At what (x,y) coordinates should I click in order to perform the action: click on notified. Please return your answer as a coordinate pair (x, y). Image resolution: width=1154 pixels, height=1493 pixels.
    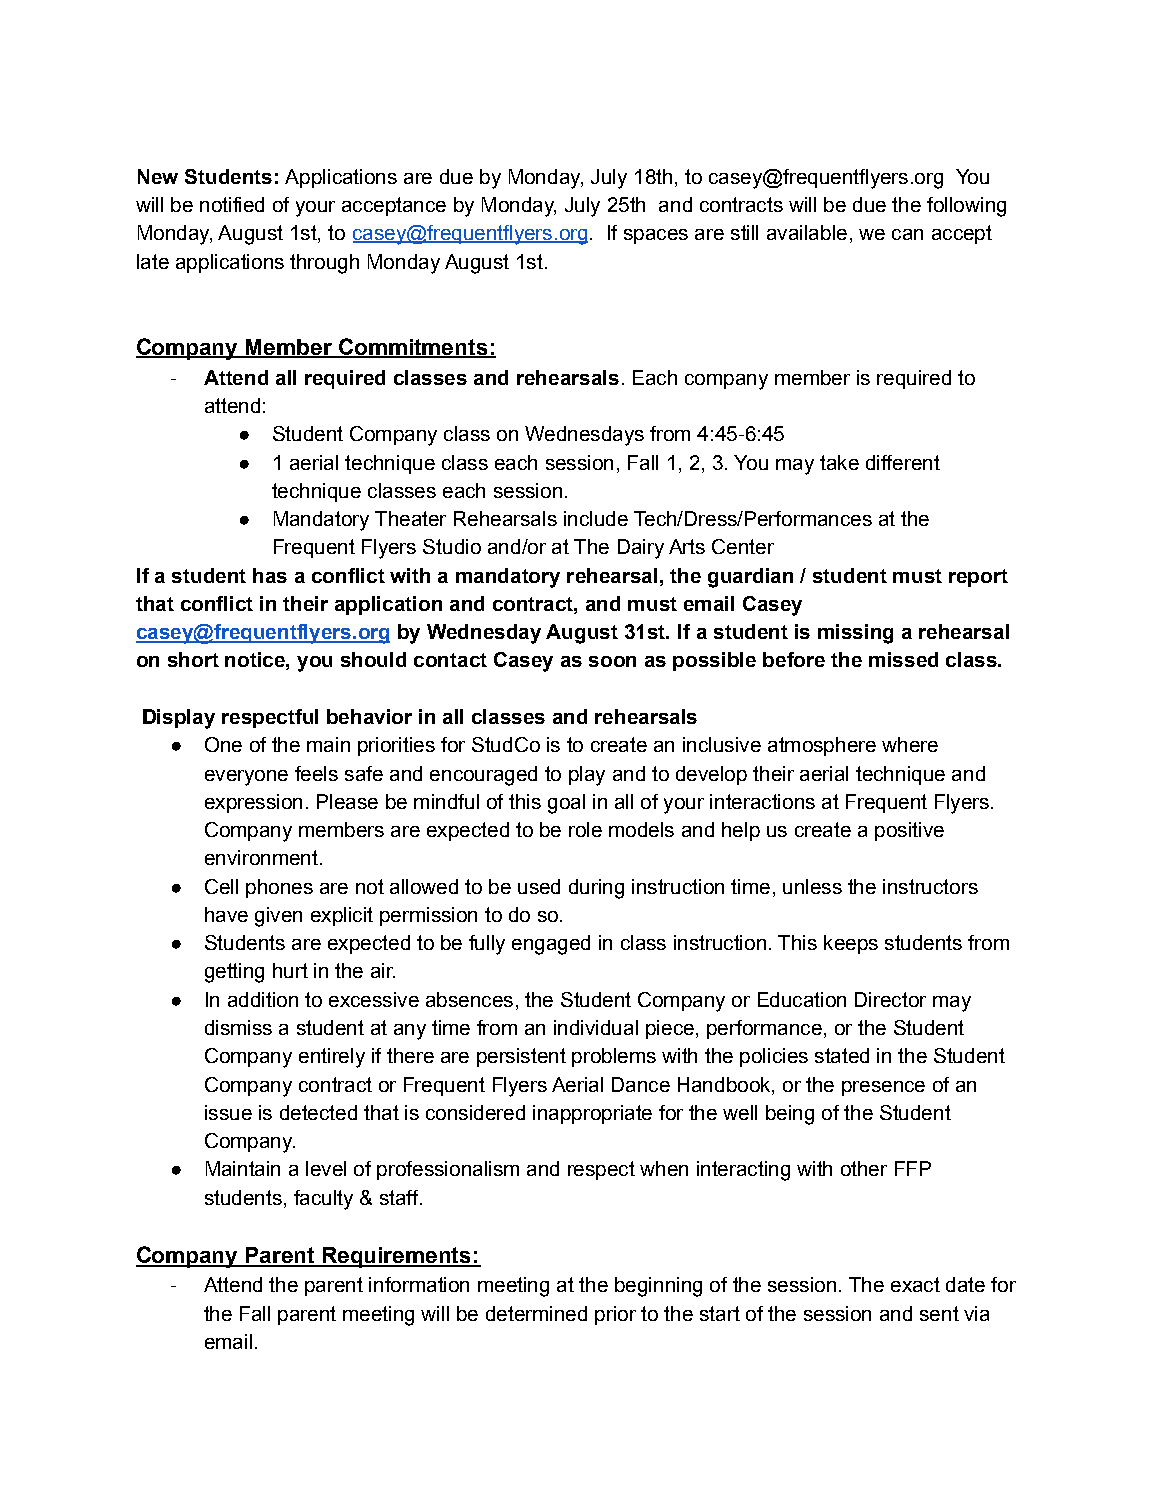
    Looking at the image, I should click on (232, 204).
